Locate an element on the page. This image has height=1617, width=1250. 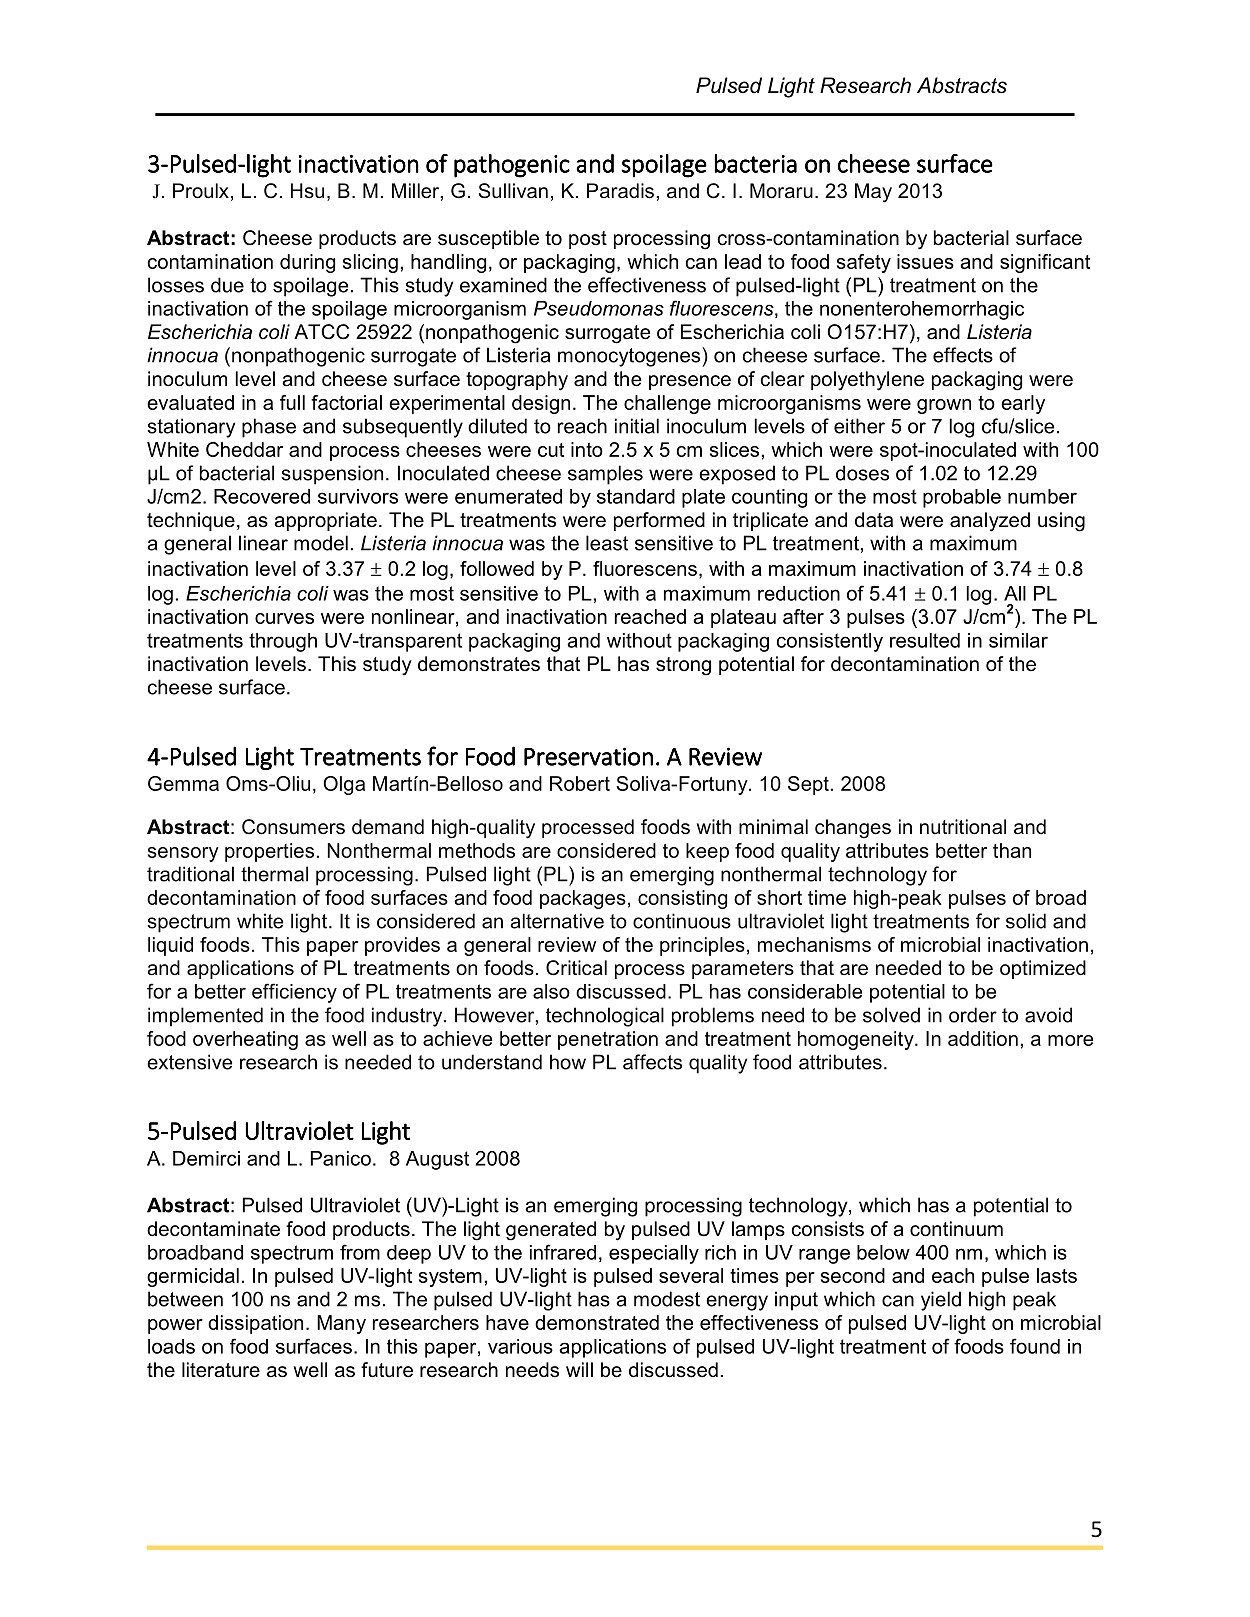
efficiency is located at coordinates (294, 993).
